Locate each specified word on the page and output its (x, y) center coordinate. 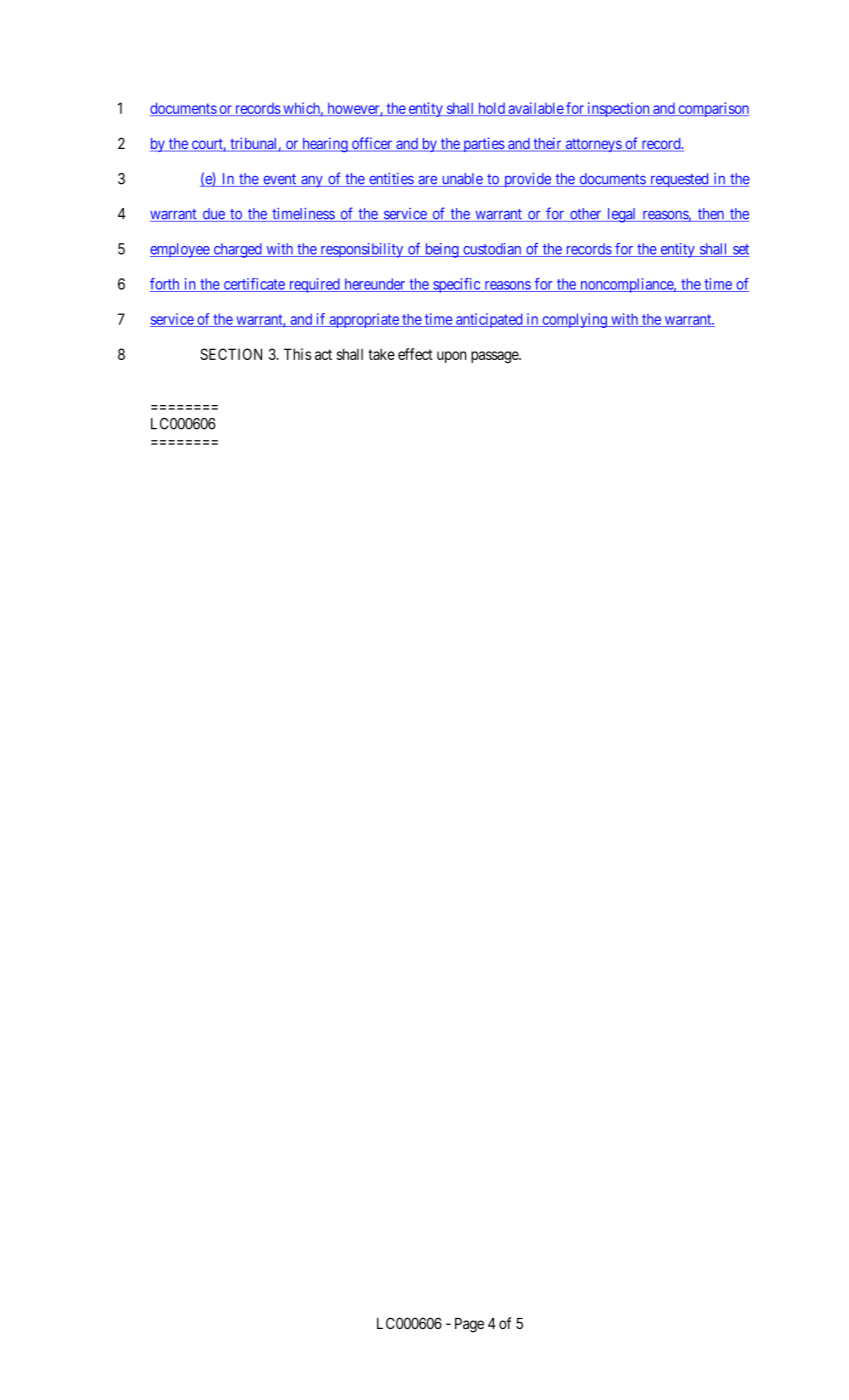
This (297, 354)
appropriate (364, 320)
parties (483, 144)
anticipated (489, 320)
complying (574, 320)
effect (415, 354)
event (280, 180)
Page (469, 1325)
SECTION (231, 354)
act (323, 354)
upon (451, 357)
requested (679, 180)
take (381, 354)
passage (495, 357)
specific (456, 285)
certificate (254, 285)
